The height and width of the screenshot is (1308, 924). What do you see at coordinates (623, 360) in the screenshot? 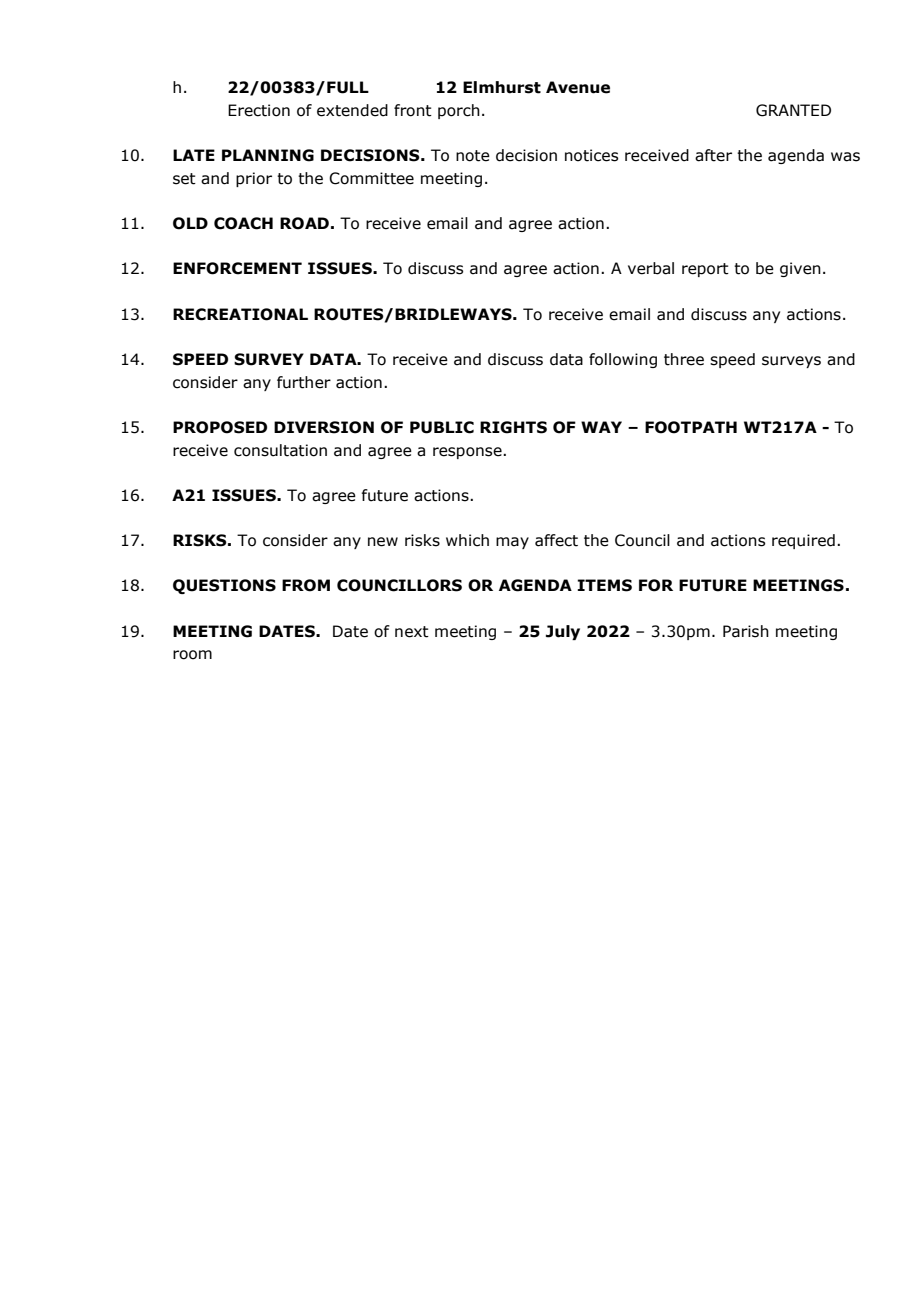
I see `following` at bounding box center [623, 360].
